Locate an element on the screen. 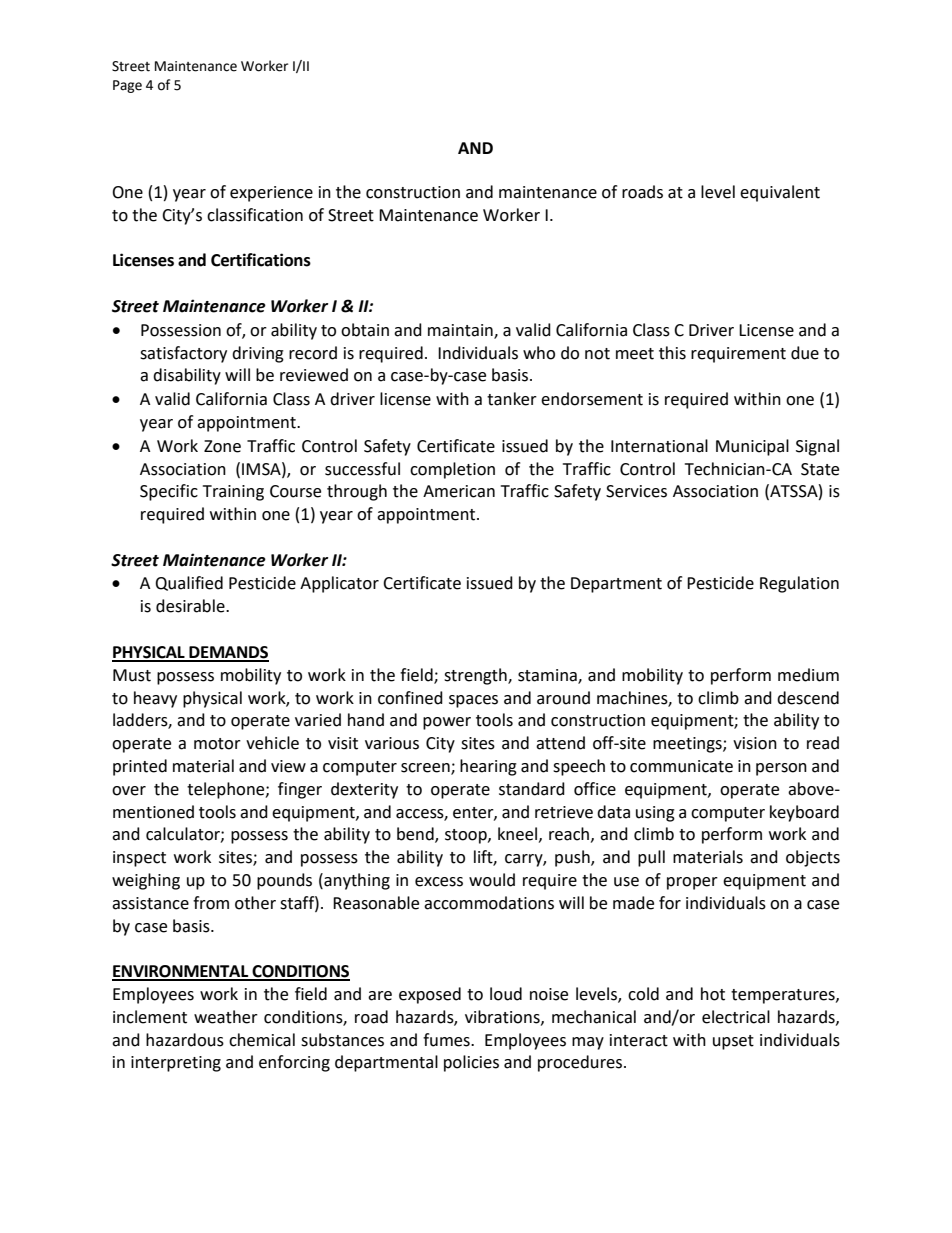 The image size is (952, 1233). motor is located at coordinates (217, 744).
